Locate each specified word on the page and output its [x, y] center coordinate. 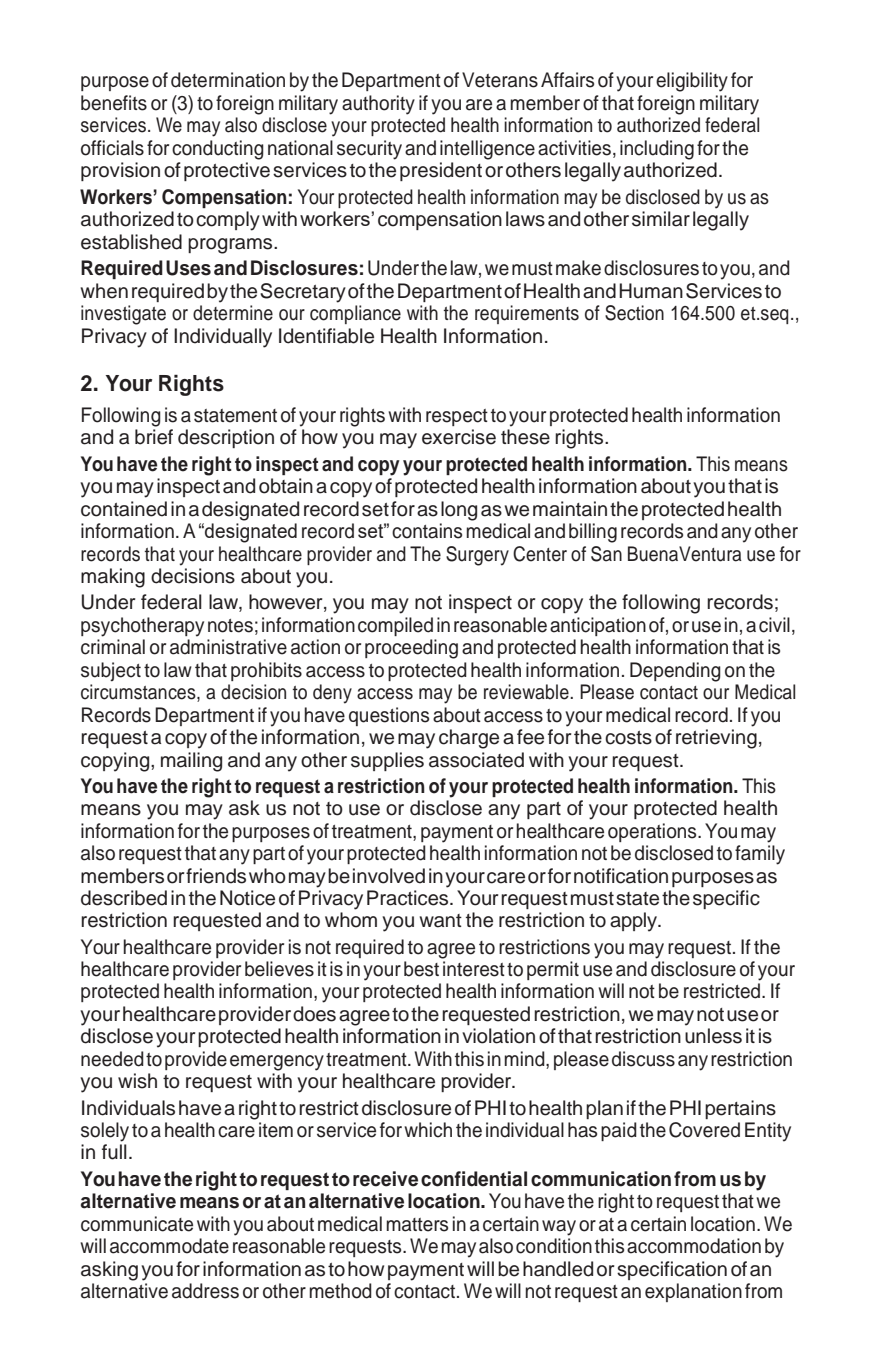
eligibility [692, 82]
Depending [675, 672]
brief [154, 437]
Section [634, 313]
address [205, 1291]
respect [457, 417]
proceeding [411, 649]
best [421, 969]
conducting [218, 150]
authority [378, 105]
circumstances [139, 693]
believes [279, 969]
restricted [723, 991]
